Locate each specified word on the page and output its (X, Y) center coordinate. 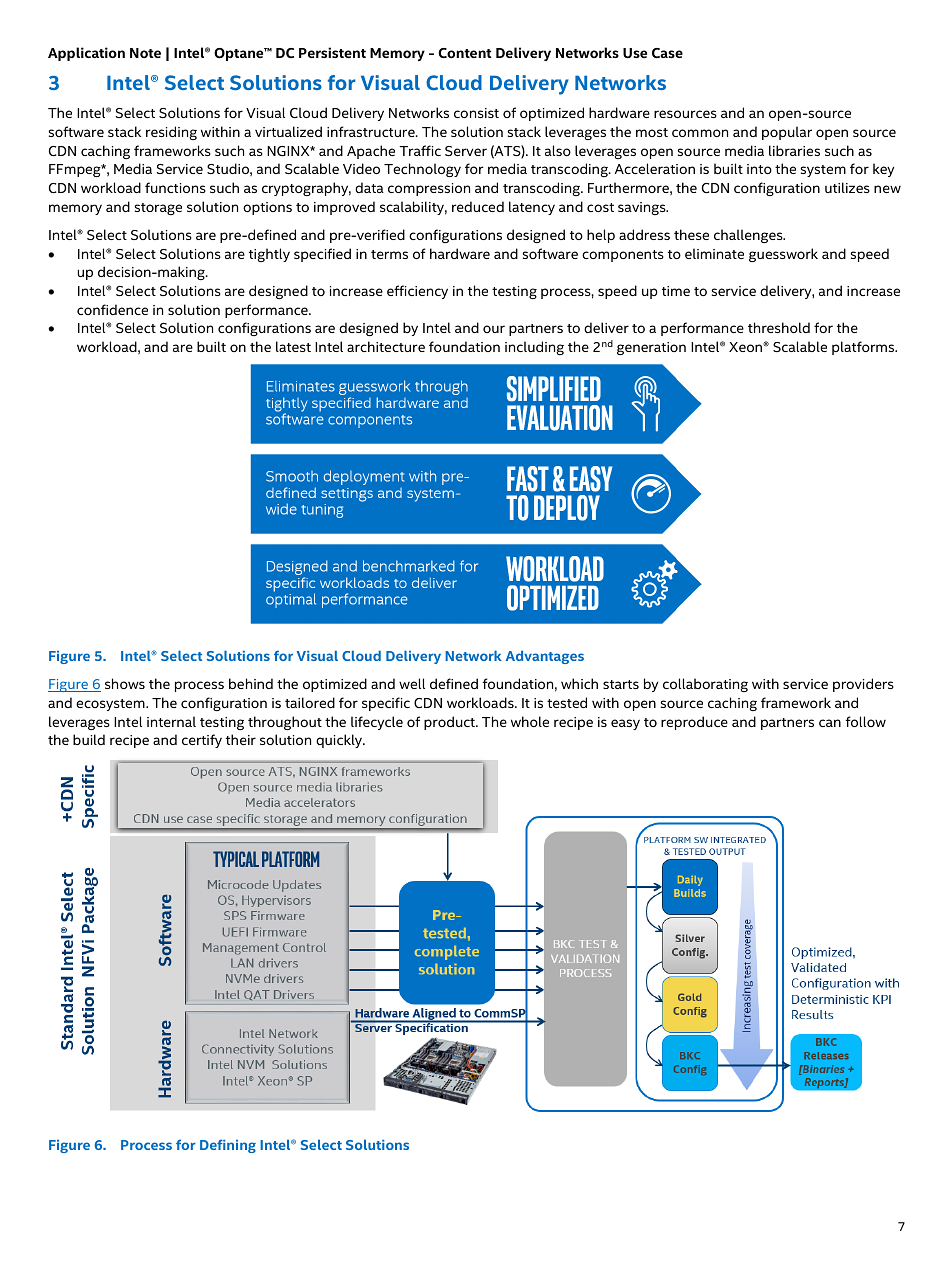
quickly (340, 741)
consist (476, 113)
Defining (228, 1146)
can (830, 723)
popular (787, 133)
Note (145, 53)
